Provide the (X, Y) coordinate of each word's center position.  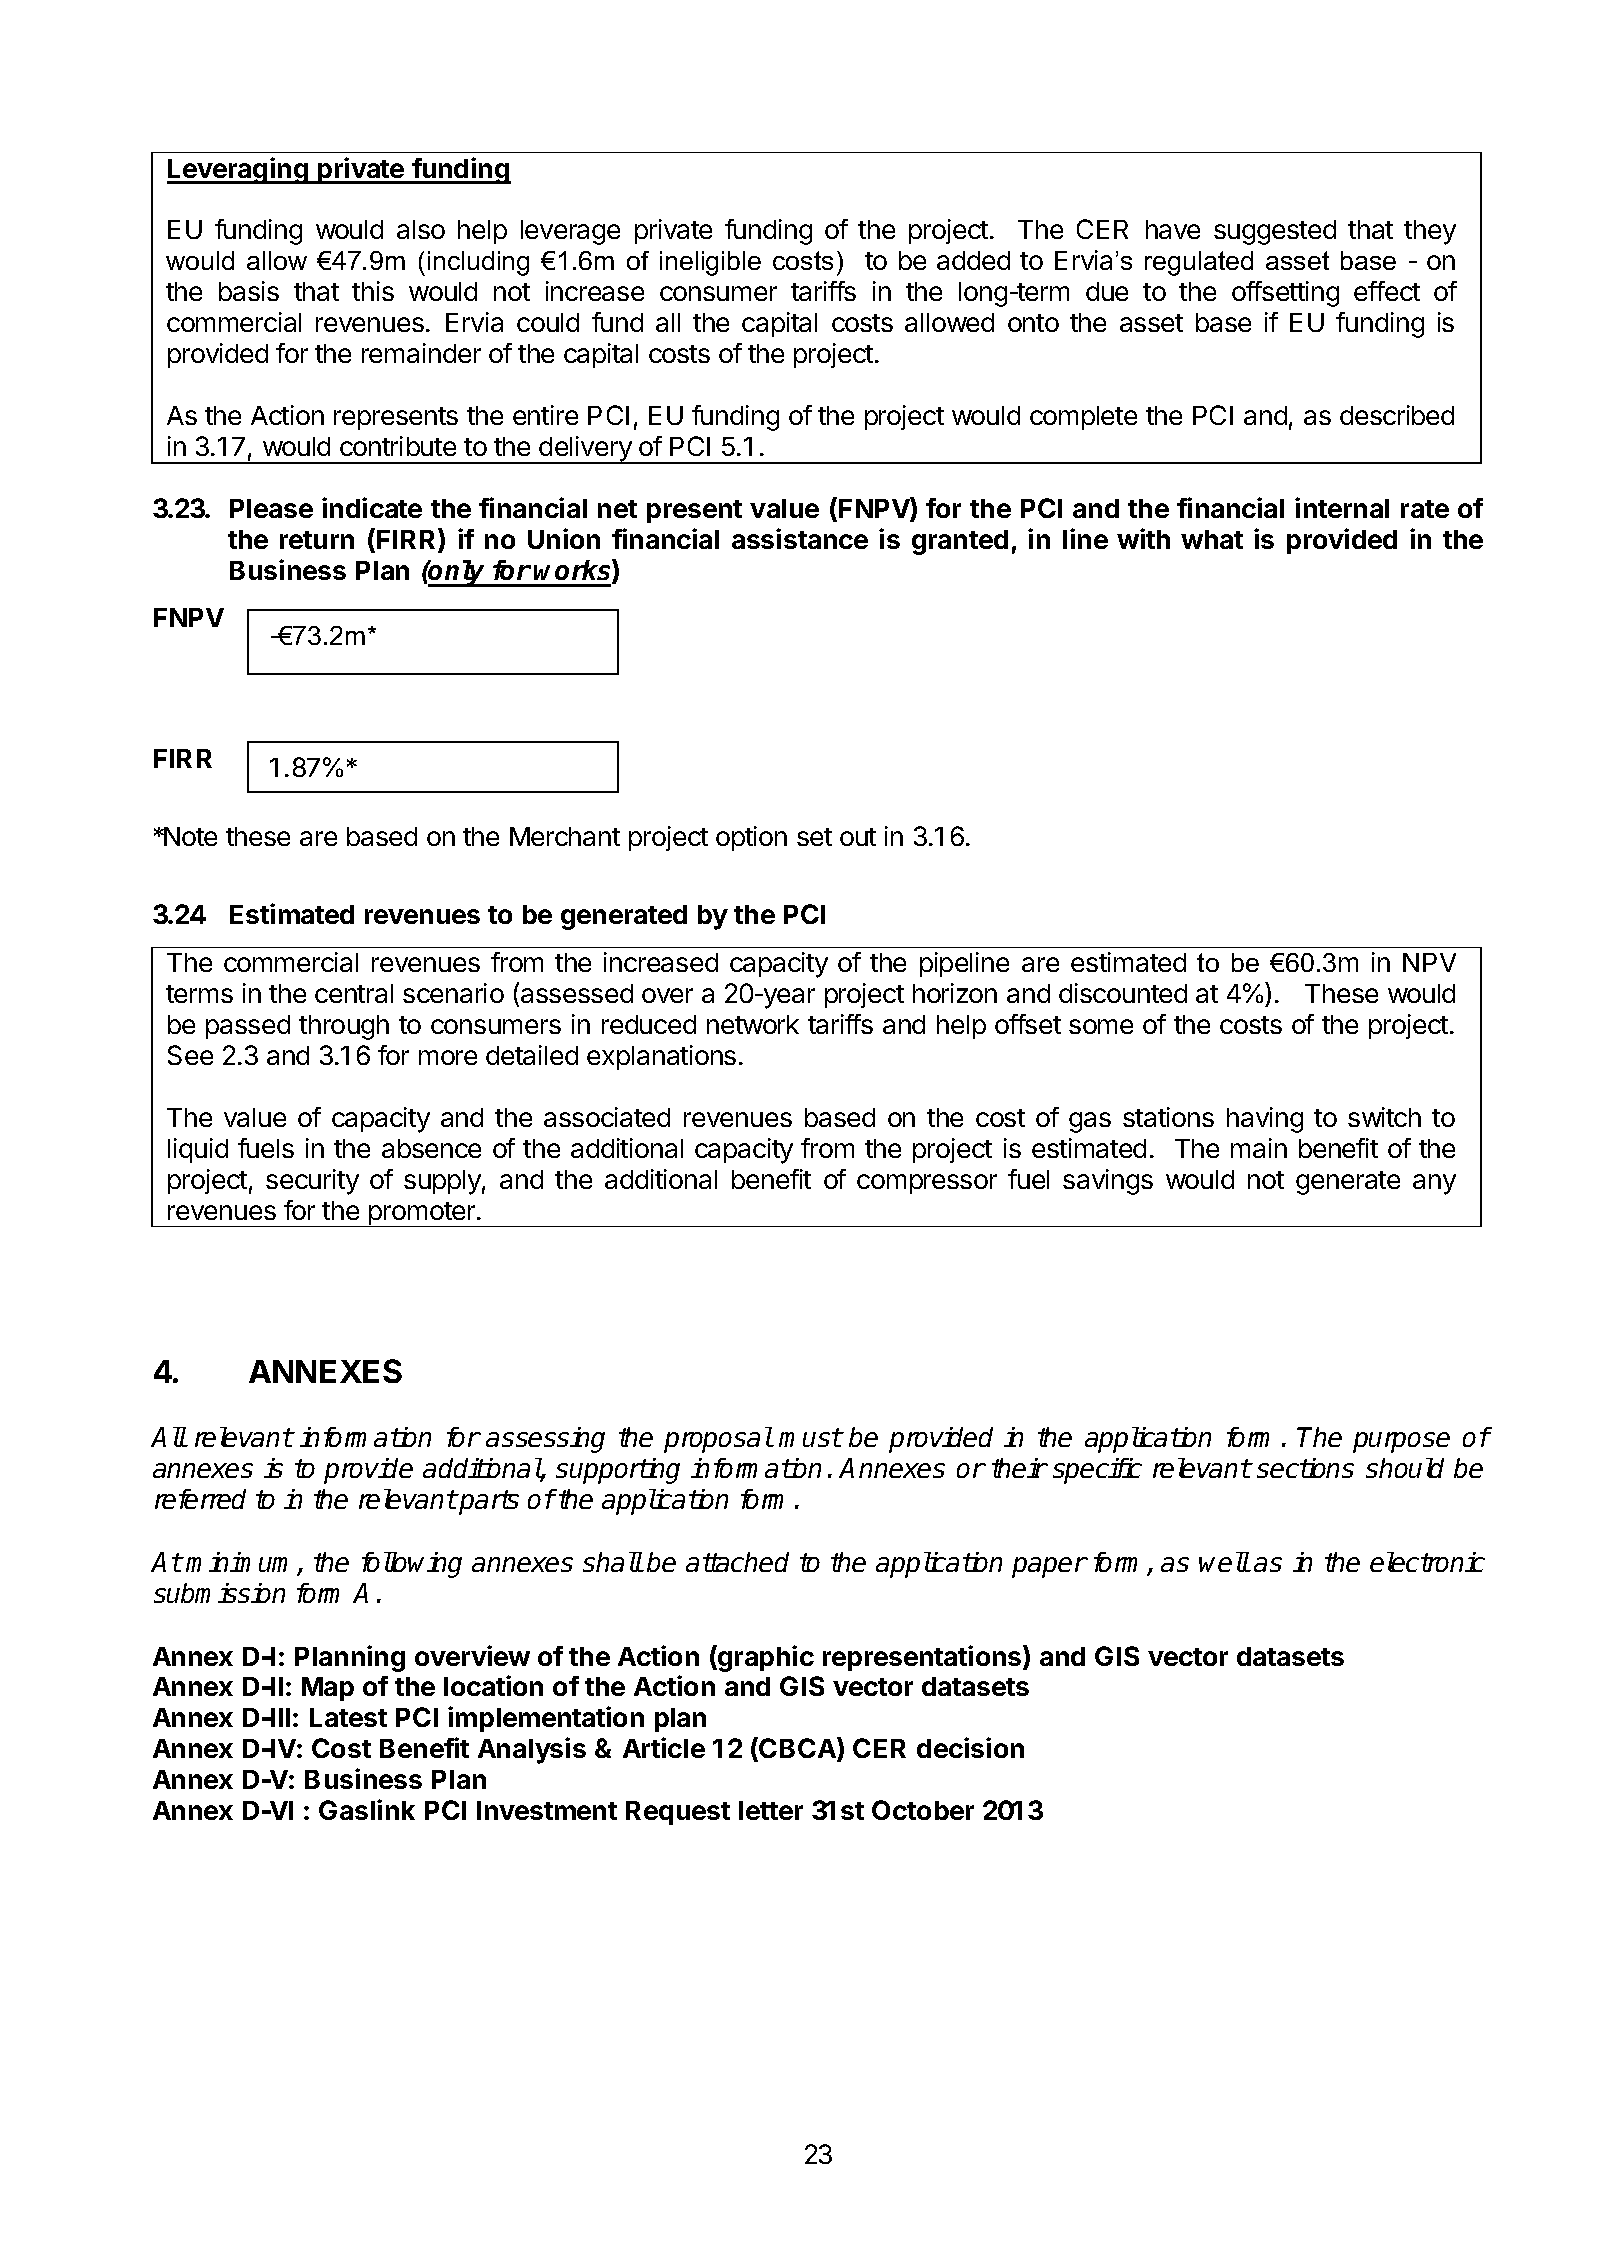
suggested (1275, 232)
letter (771, 1810)
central (354, 993)
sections (1305, 1468)
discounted (1123, 993)
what (1212, 539)
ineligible (710, 263)
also (421, 229)
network (753, 1024)
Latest (348, 1717)
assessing (545, 1440)
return (317, 540)
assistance (800, 538)
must (810, 1437)
